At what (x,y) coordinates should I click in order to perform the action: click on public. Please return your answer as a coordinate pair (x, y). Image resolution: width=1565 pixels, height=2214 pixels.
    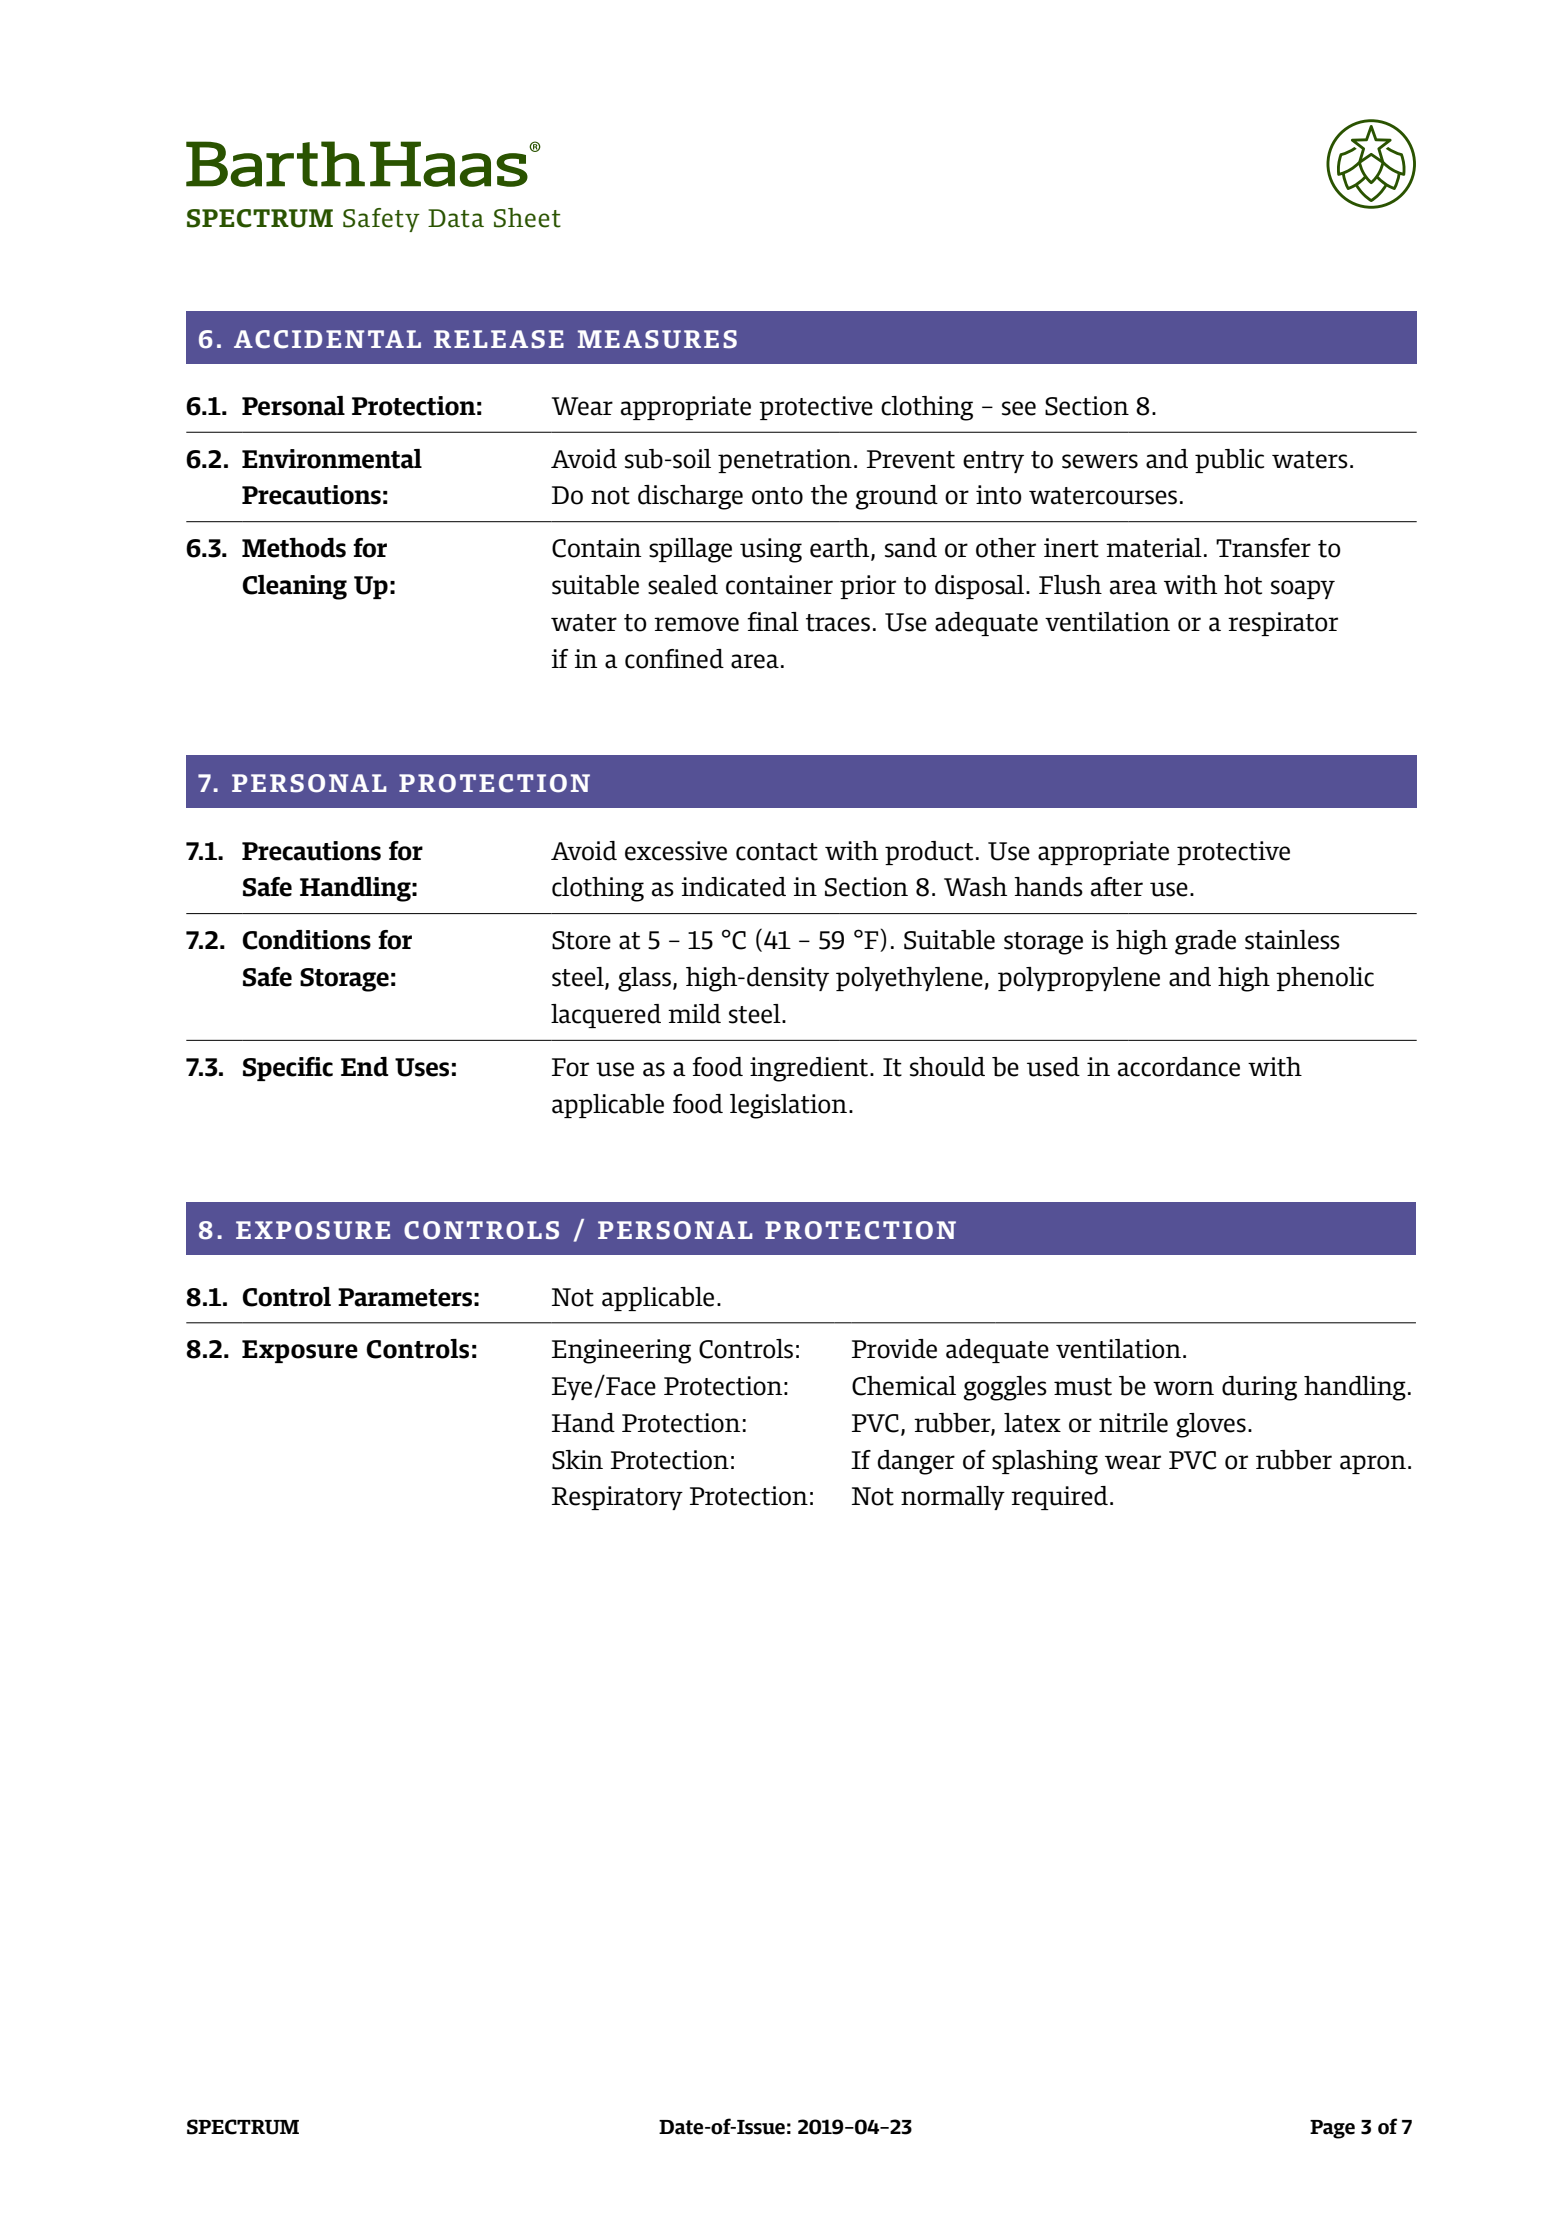
    Looking at the image, I should click on (1229, 461).
